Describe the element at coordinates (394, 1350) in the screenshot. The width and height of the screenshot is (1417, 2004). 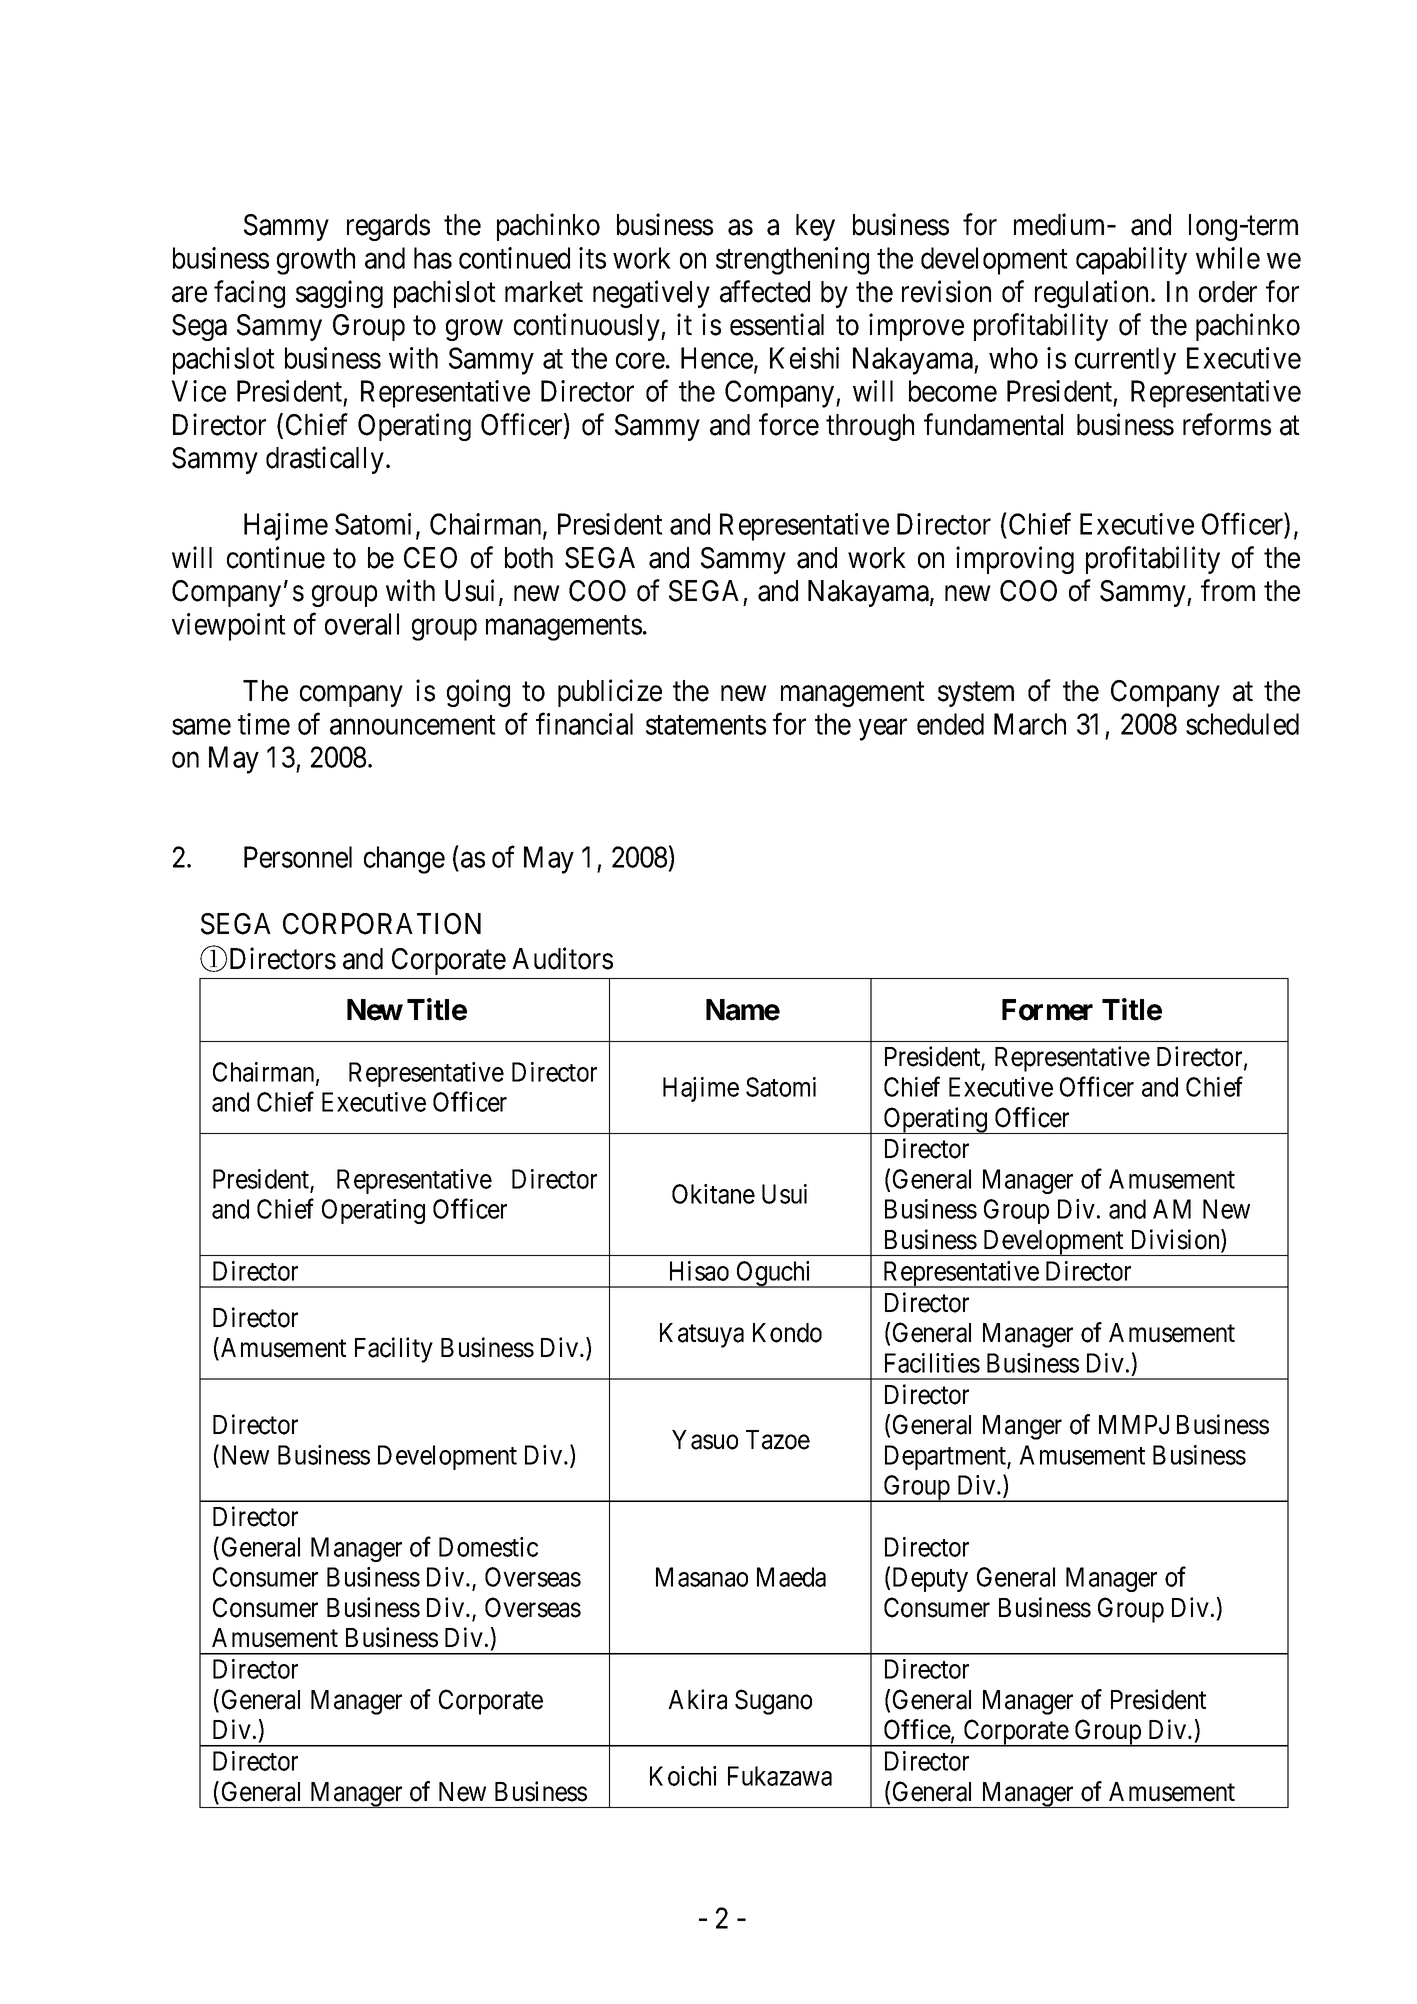
I see `Facility` at that location.
